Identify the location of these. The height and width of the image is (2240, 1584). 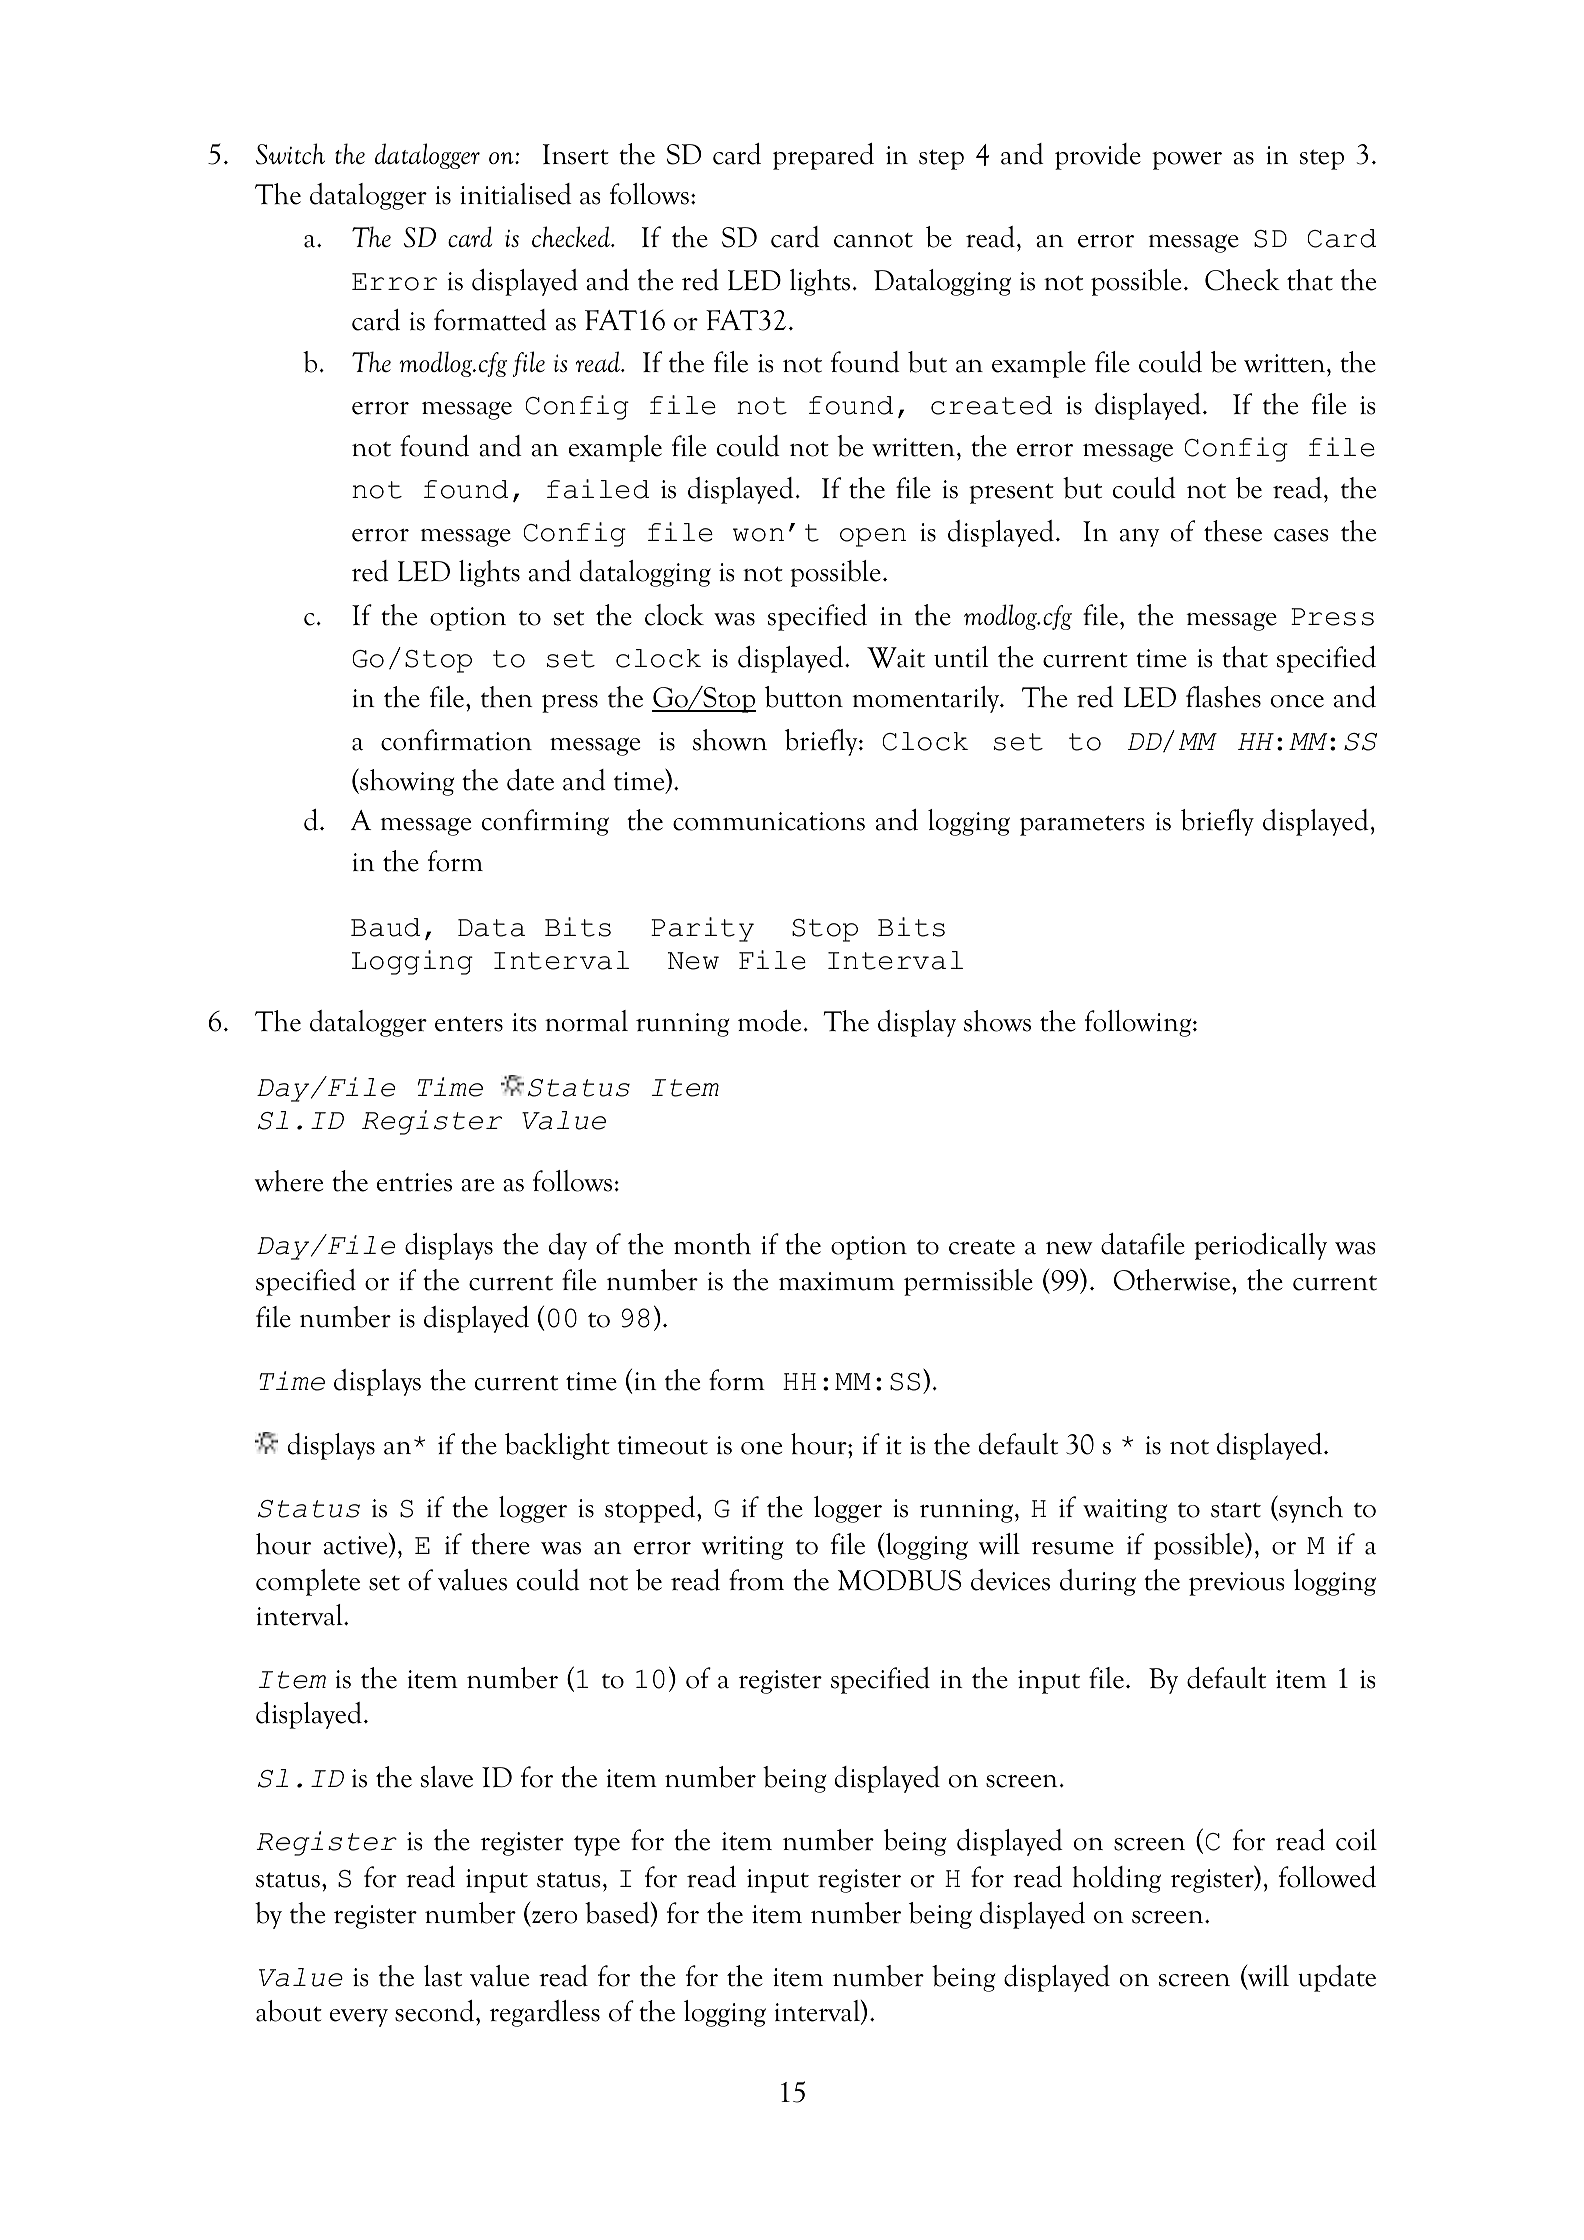
(1233, 531).
